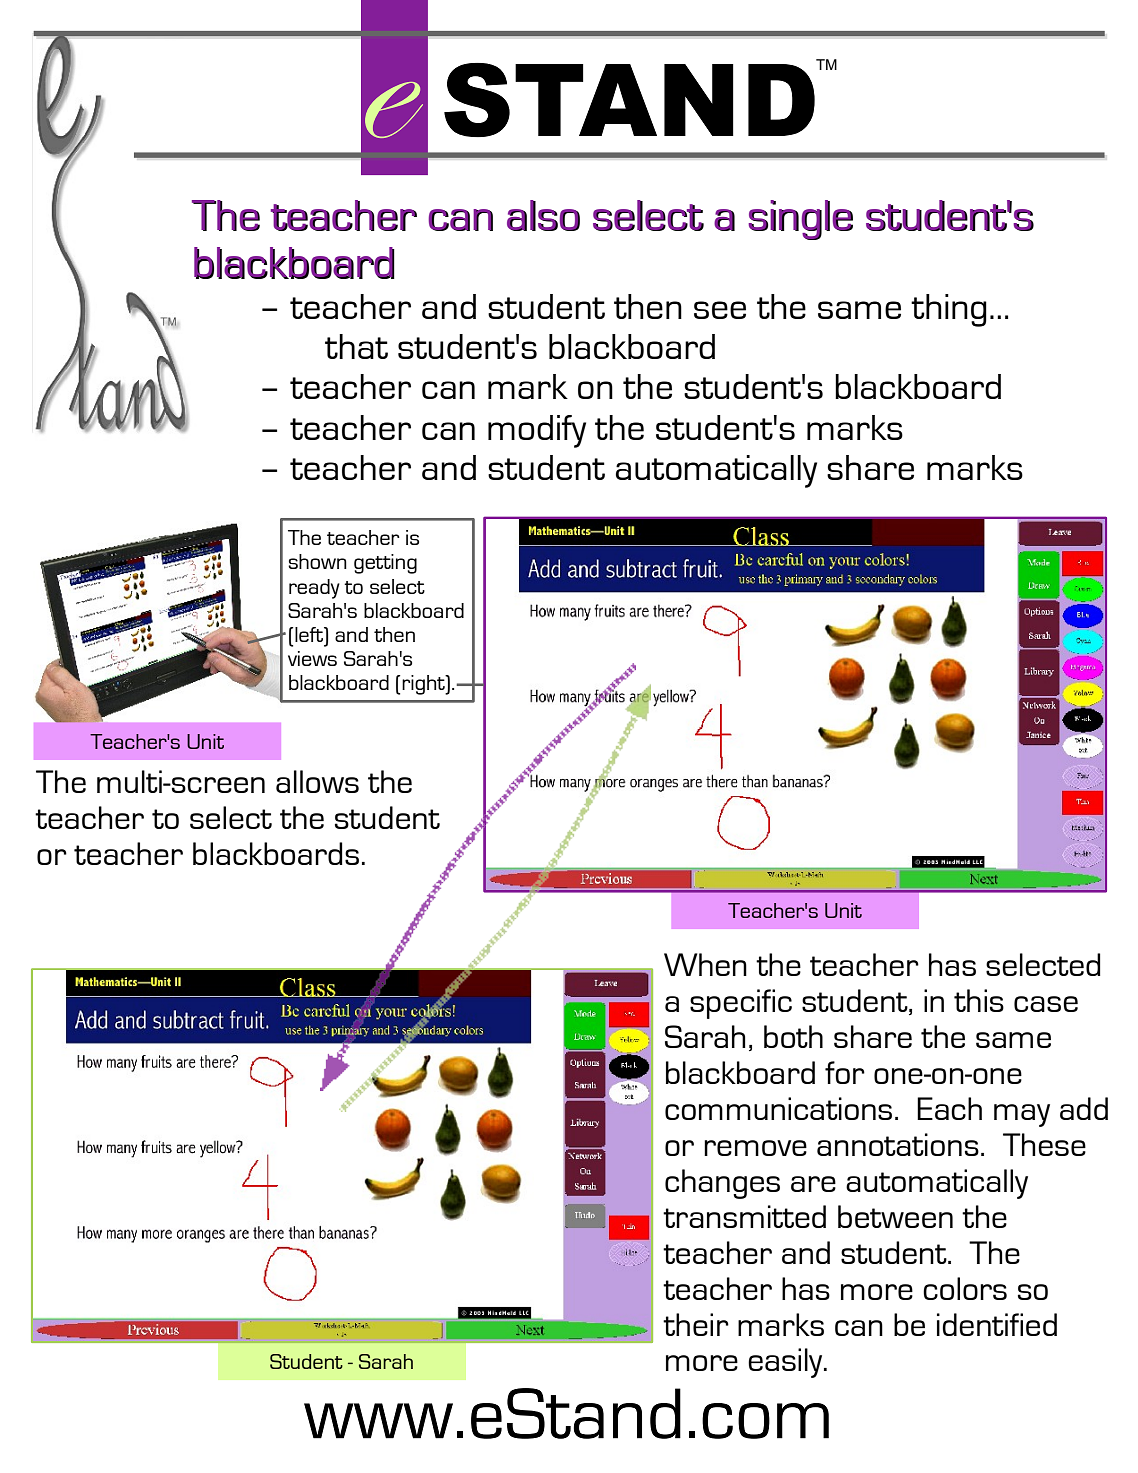 The image size is (1138, 1473). I want to click on getting, so click(385, 564).
